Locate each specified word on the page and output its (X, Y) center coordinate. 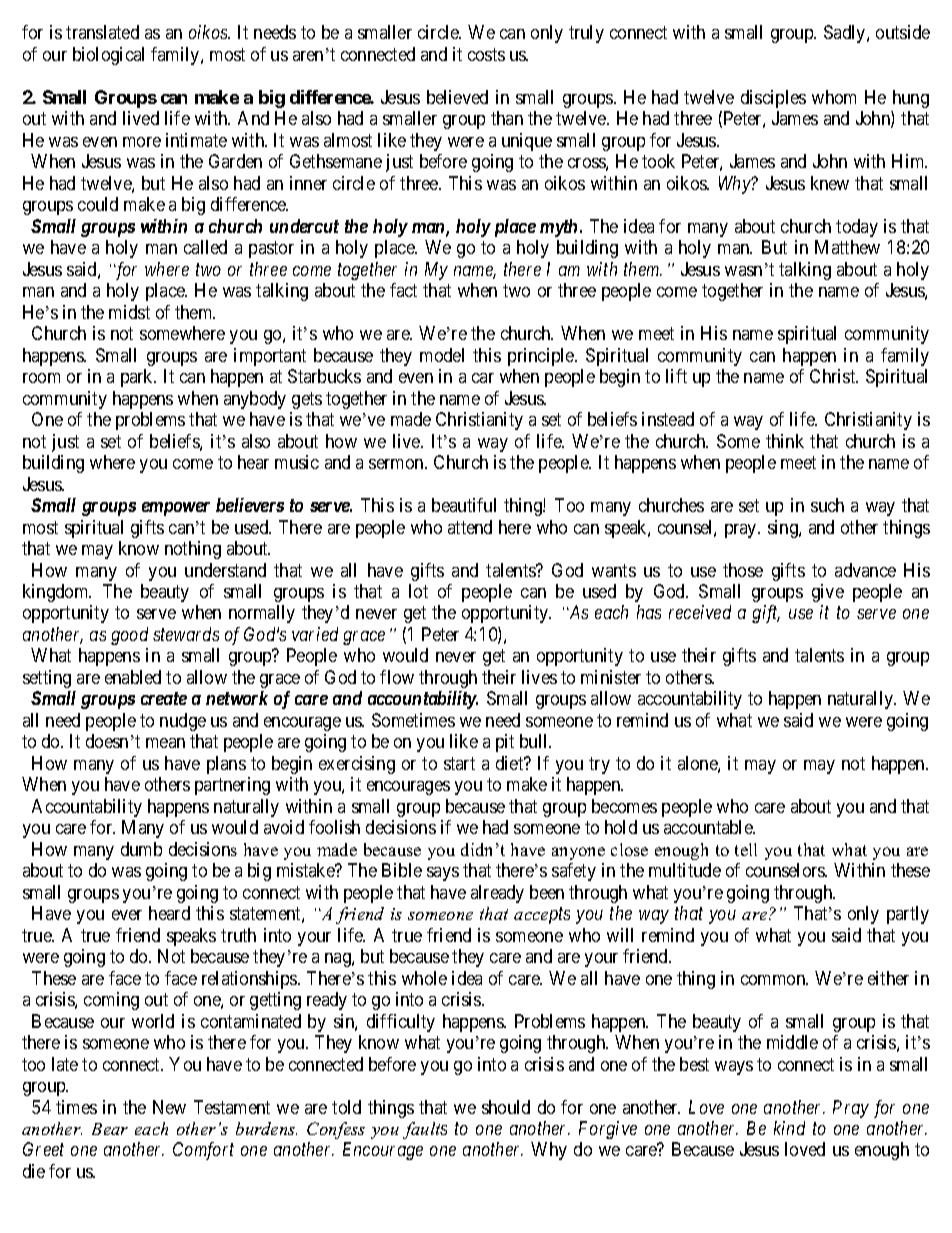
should (506, 1107)
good (129, 636)
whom (834, 97)
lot (418, 591)
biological (108, 56)
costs (486, 54)
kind (789, 1128)
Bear (110, 1129)
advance (865, 570)
